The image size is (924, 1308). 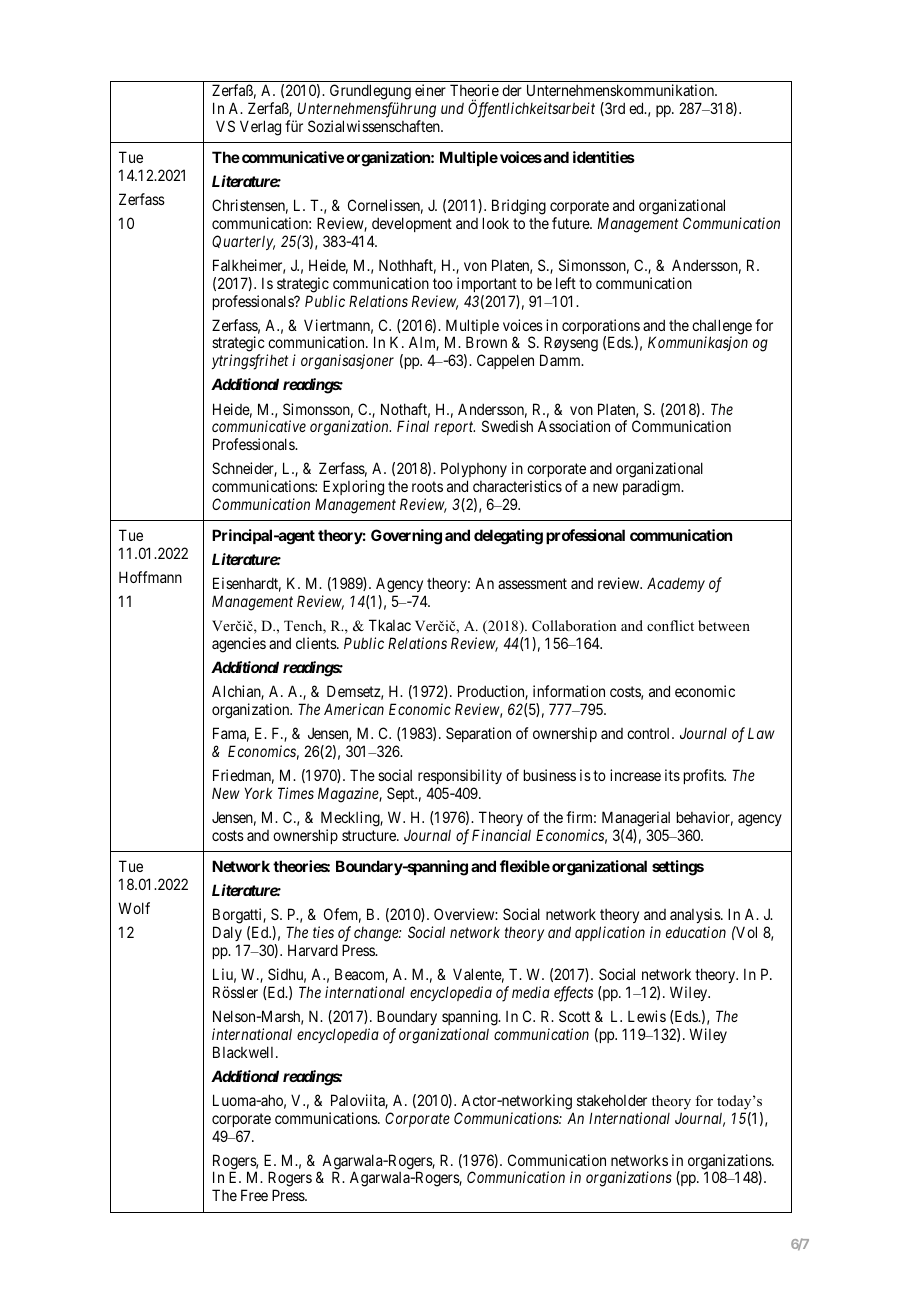 What do you see at coordinates (424, 343) in the page?
I see `Alm` at bounding box center [424, 343].
